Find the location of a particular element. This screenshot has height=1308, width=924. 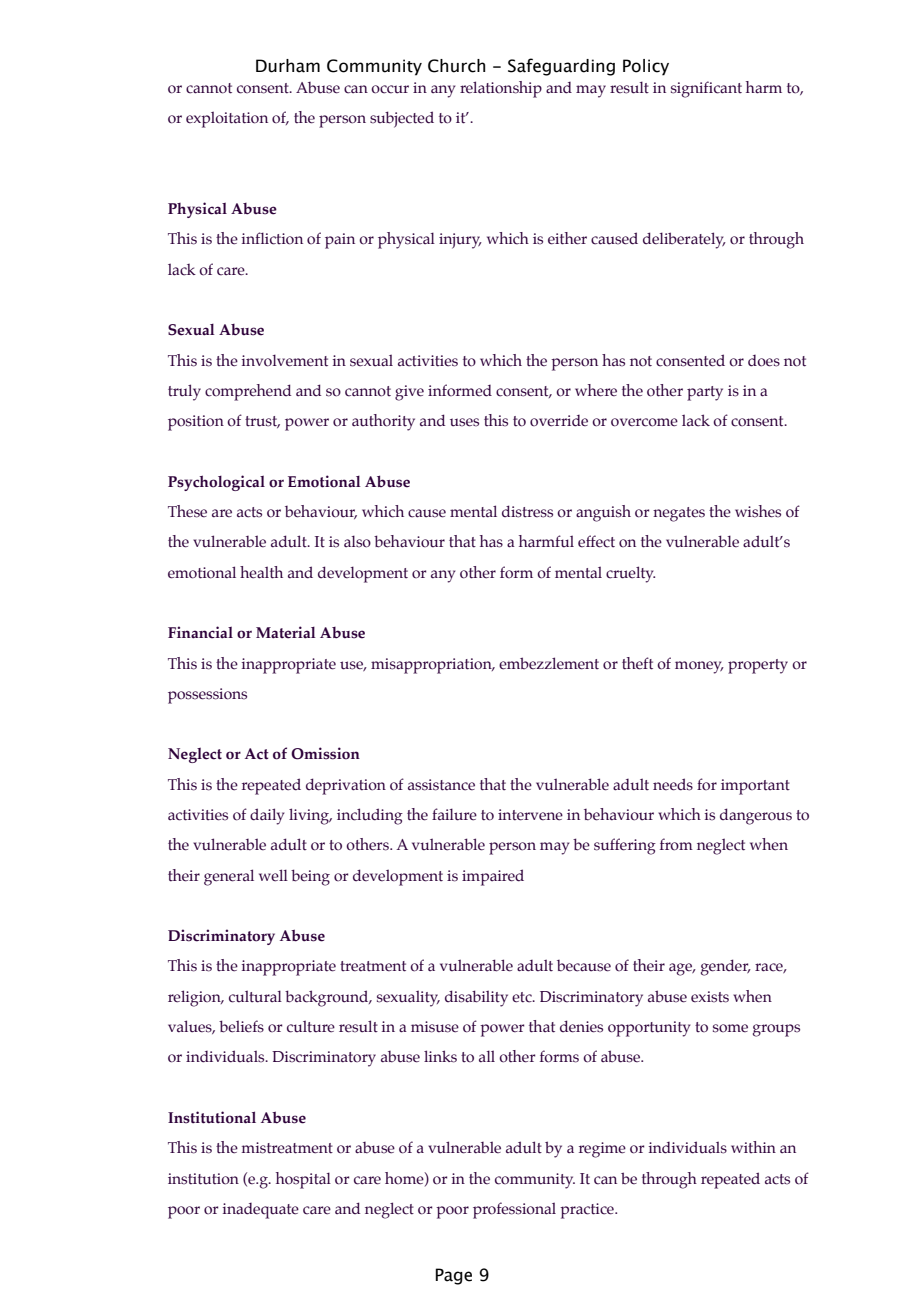

misappropriation is located at coordinates (432, 666).
